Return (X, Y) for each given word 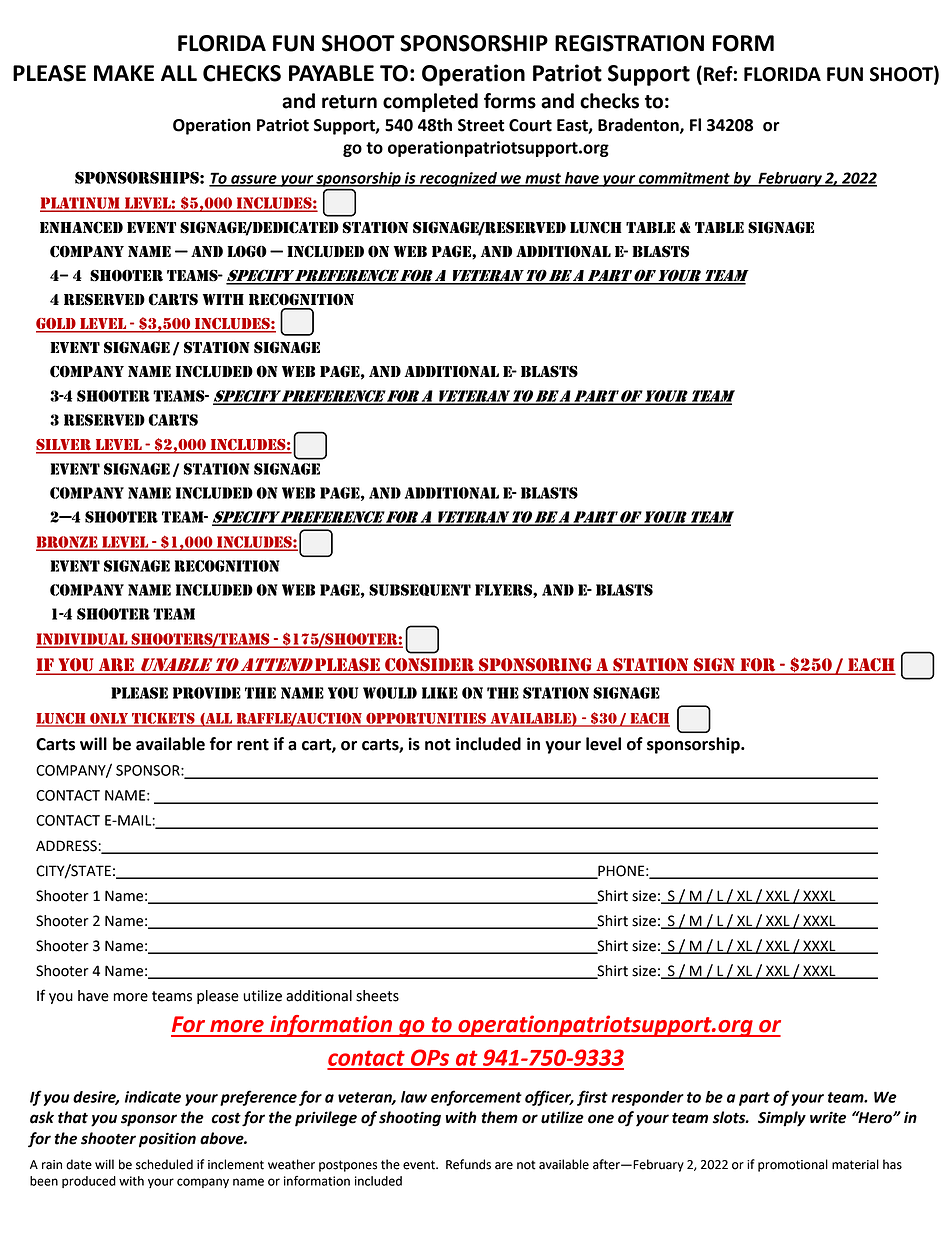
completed (430, 102)
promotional (793, 1165)
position (167, 1140)
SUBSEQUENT (420, 590)
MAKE (124, 73)
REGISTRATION (629, 43)
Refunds (468, 1164)
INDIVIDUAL (83, 640)
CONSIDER (429, 666)
